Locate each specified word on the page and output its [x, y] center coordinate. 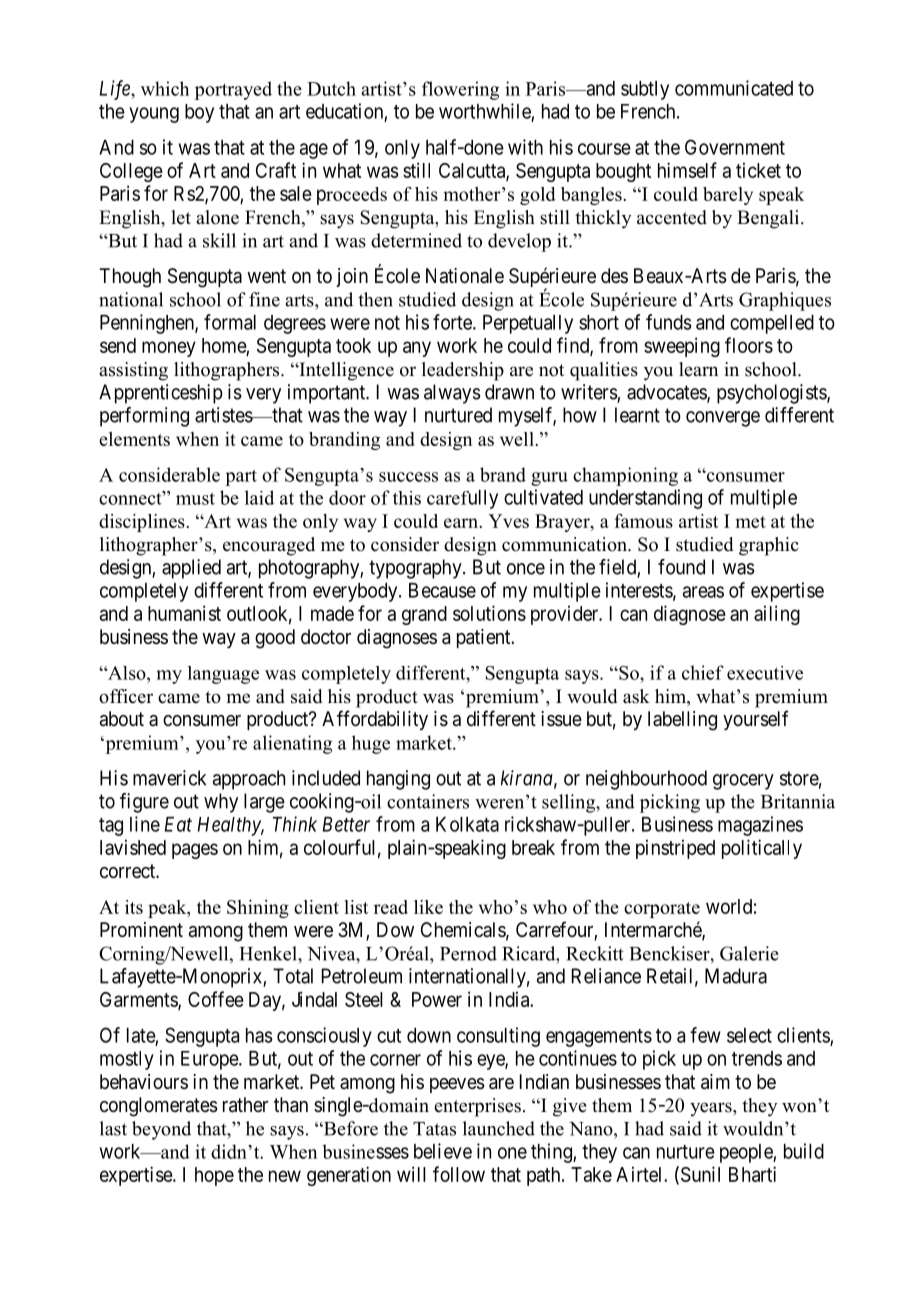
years [712, 1109]
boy [199, 113]
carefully [462, 499]
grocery [743, 782]
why [221, 803]
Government [735, 147]
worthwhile [485, 111]
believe [443, 1151]
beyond [161, 1130]
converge [723, 419]
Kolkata [467, 824]
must [195, 499]
